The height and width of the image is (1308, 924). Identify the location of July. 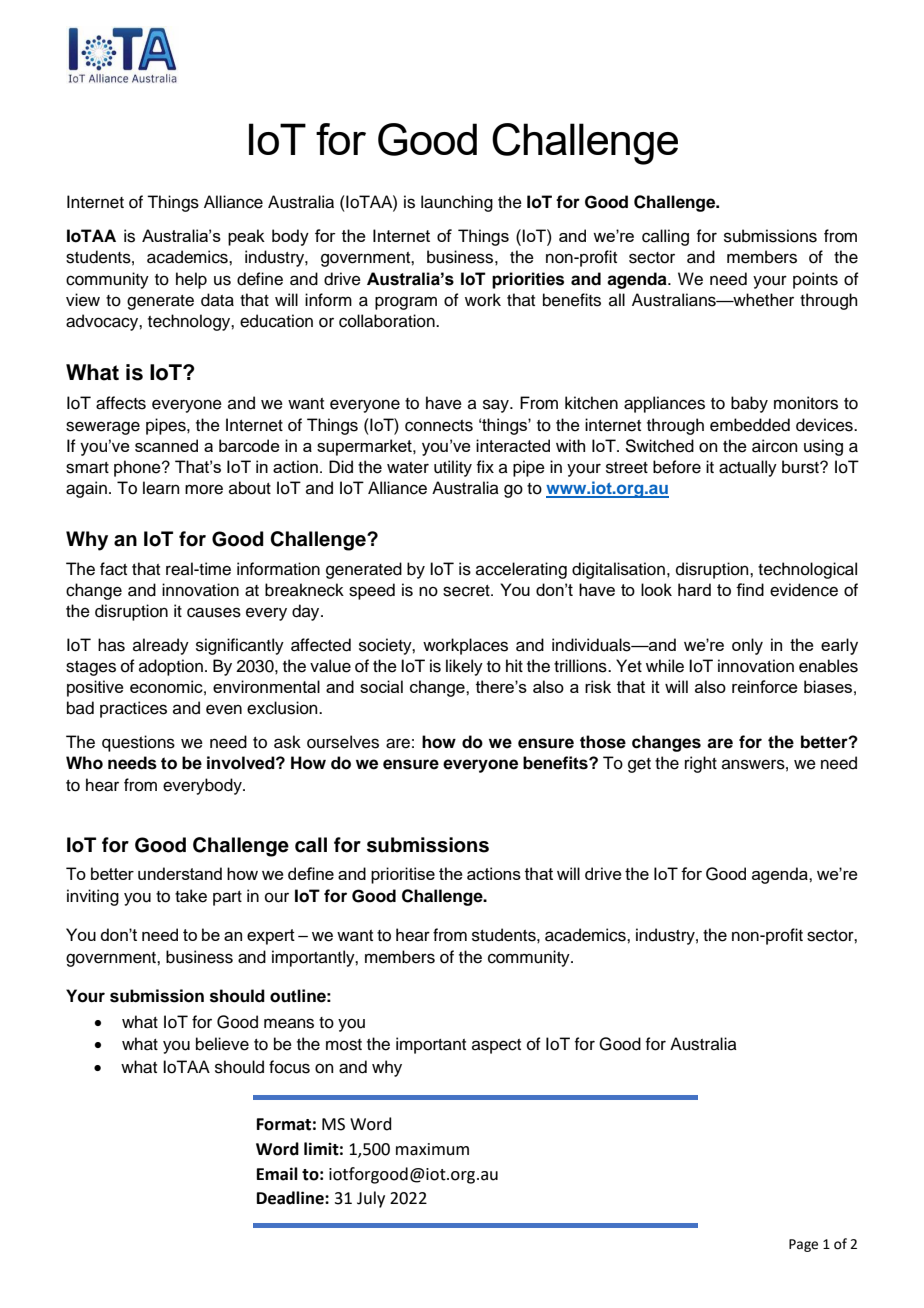
(371, 1199).
